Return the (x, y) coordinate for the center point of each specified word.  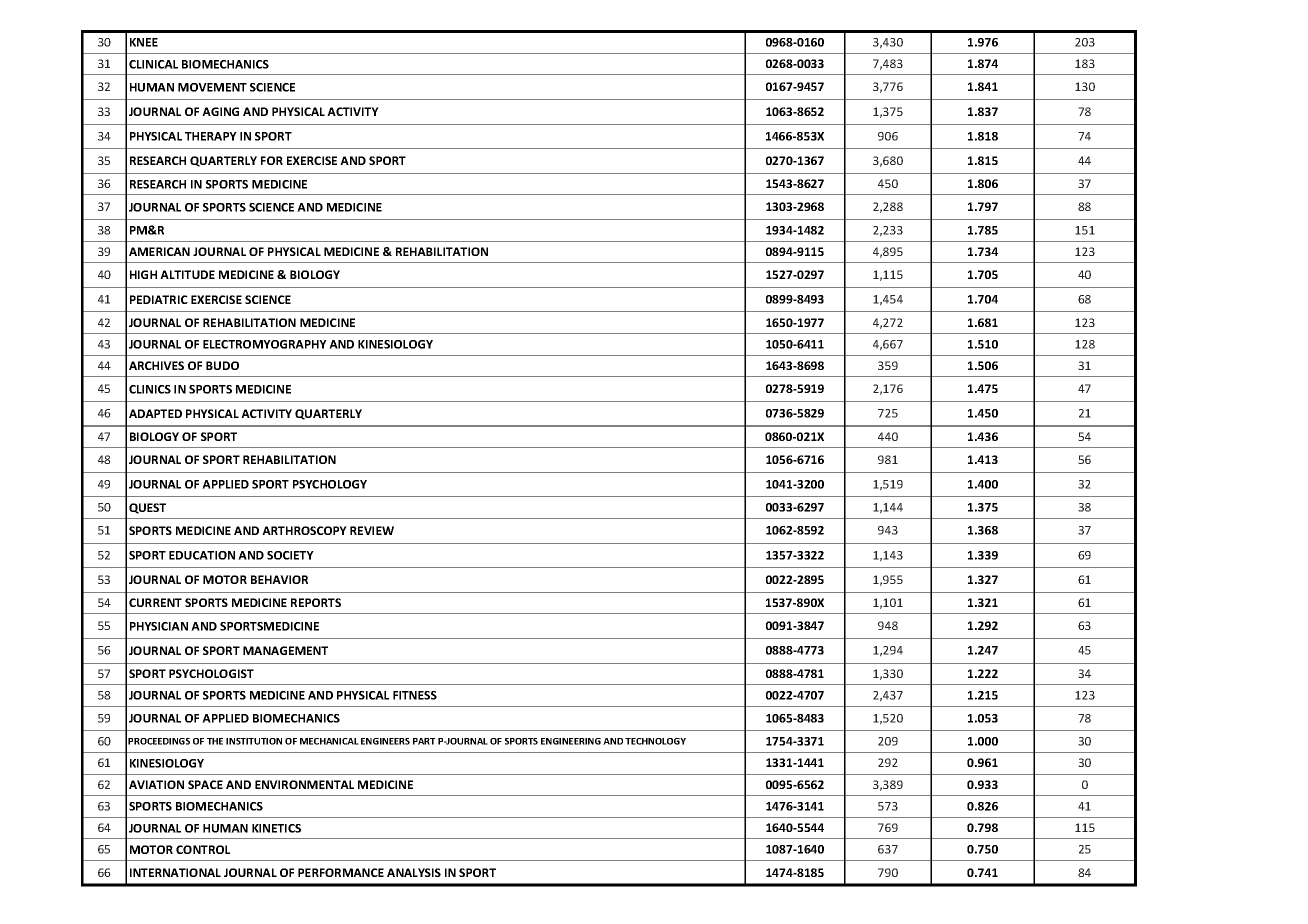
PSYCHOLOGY (330, 484)
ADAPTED (155, 413)
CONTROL (203, 849)
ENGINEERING (571, 741)
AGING (220, 111)
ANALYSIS (414, 872)
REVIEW (372, 530)
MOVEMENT (212, 87)
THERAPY (211, 136)
